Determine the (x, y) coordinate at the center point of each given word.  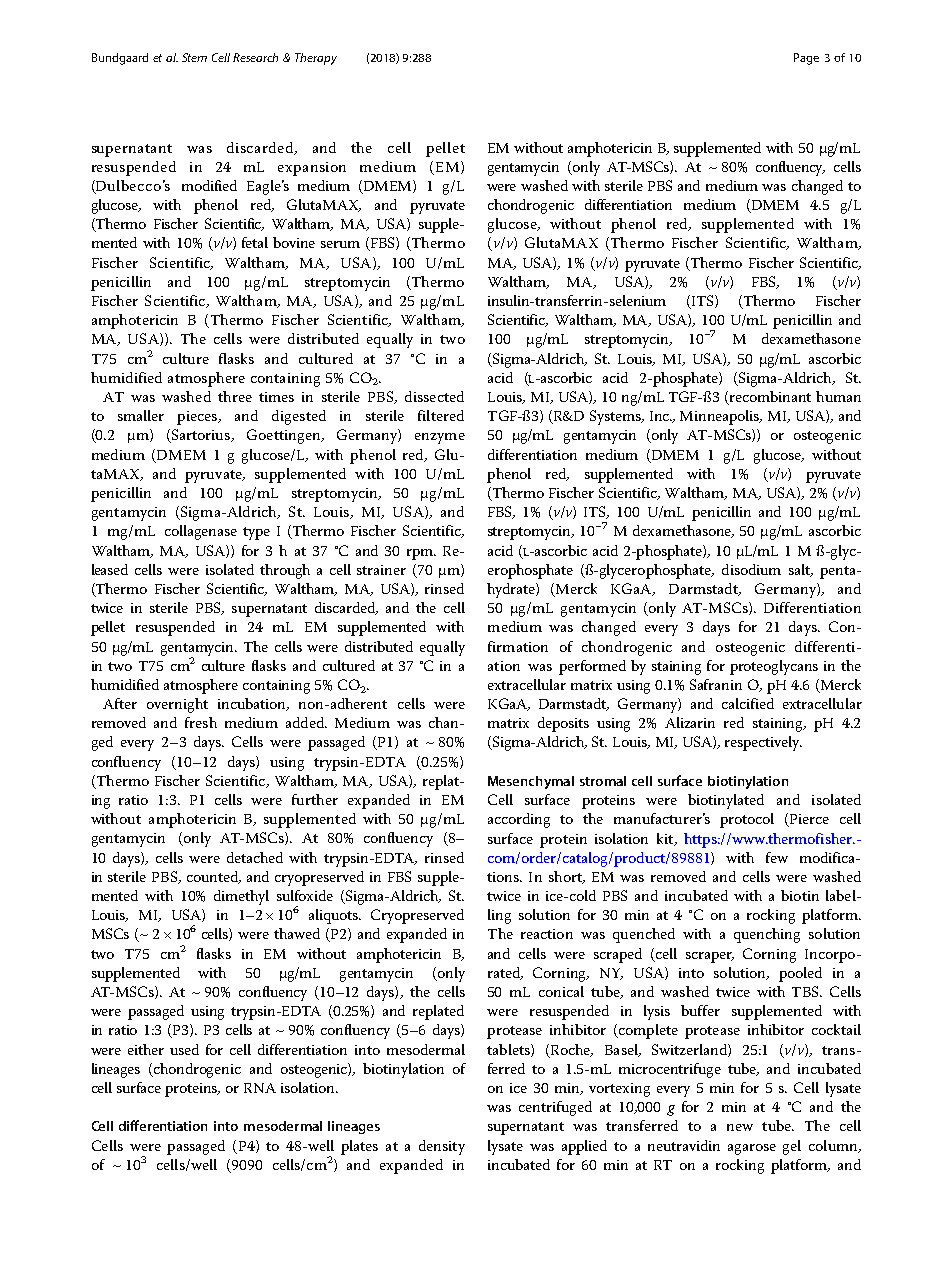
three (235, 396)
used (184, 1049)
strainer (381, 570)
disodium (751, 569)
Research (255, 57)
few (777, 857)
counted (213, 877)
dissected (434, 396)
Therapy (316, 59)
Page (806, 59)
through (285, 571)
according (519, 820)
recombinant (769, 398)
